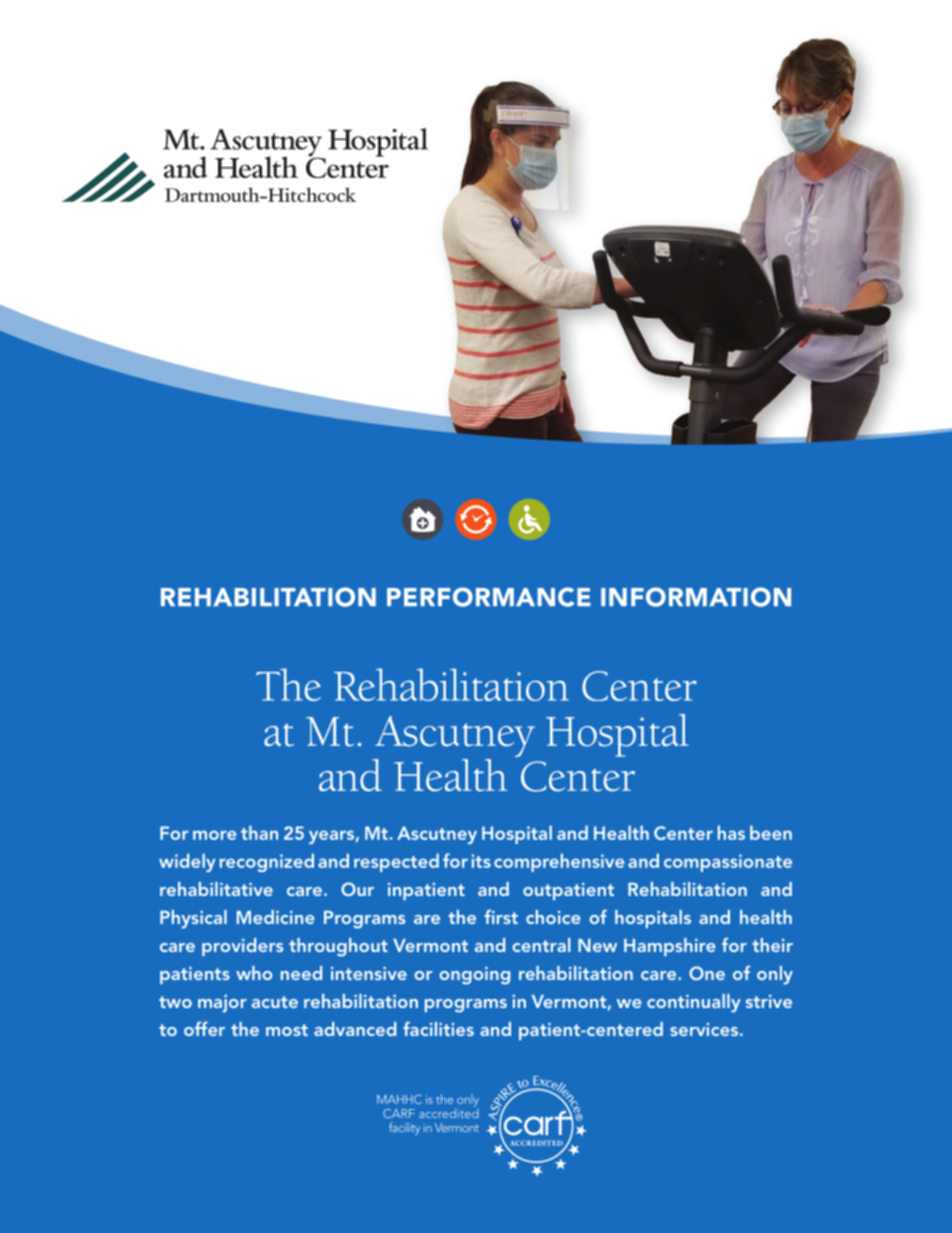 The image size is (952, 1233). Describe the element at coordinates (267, 862) in the image. I see `recognized` at that location.
